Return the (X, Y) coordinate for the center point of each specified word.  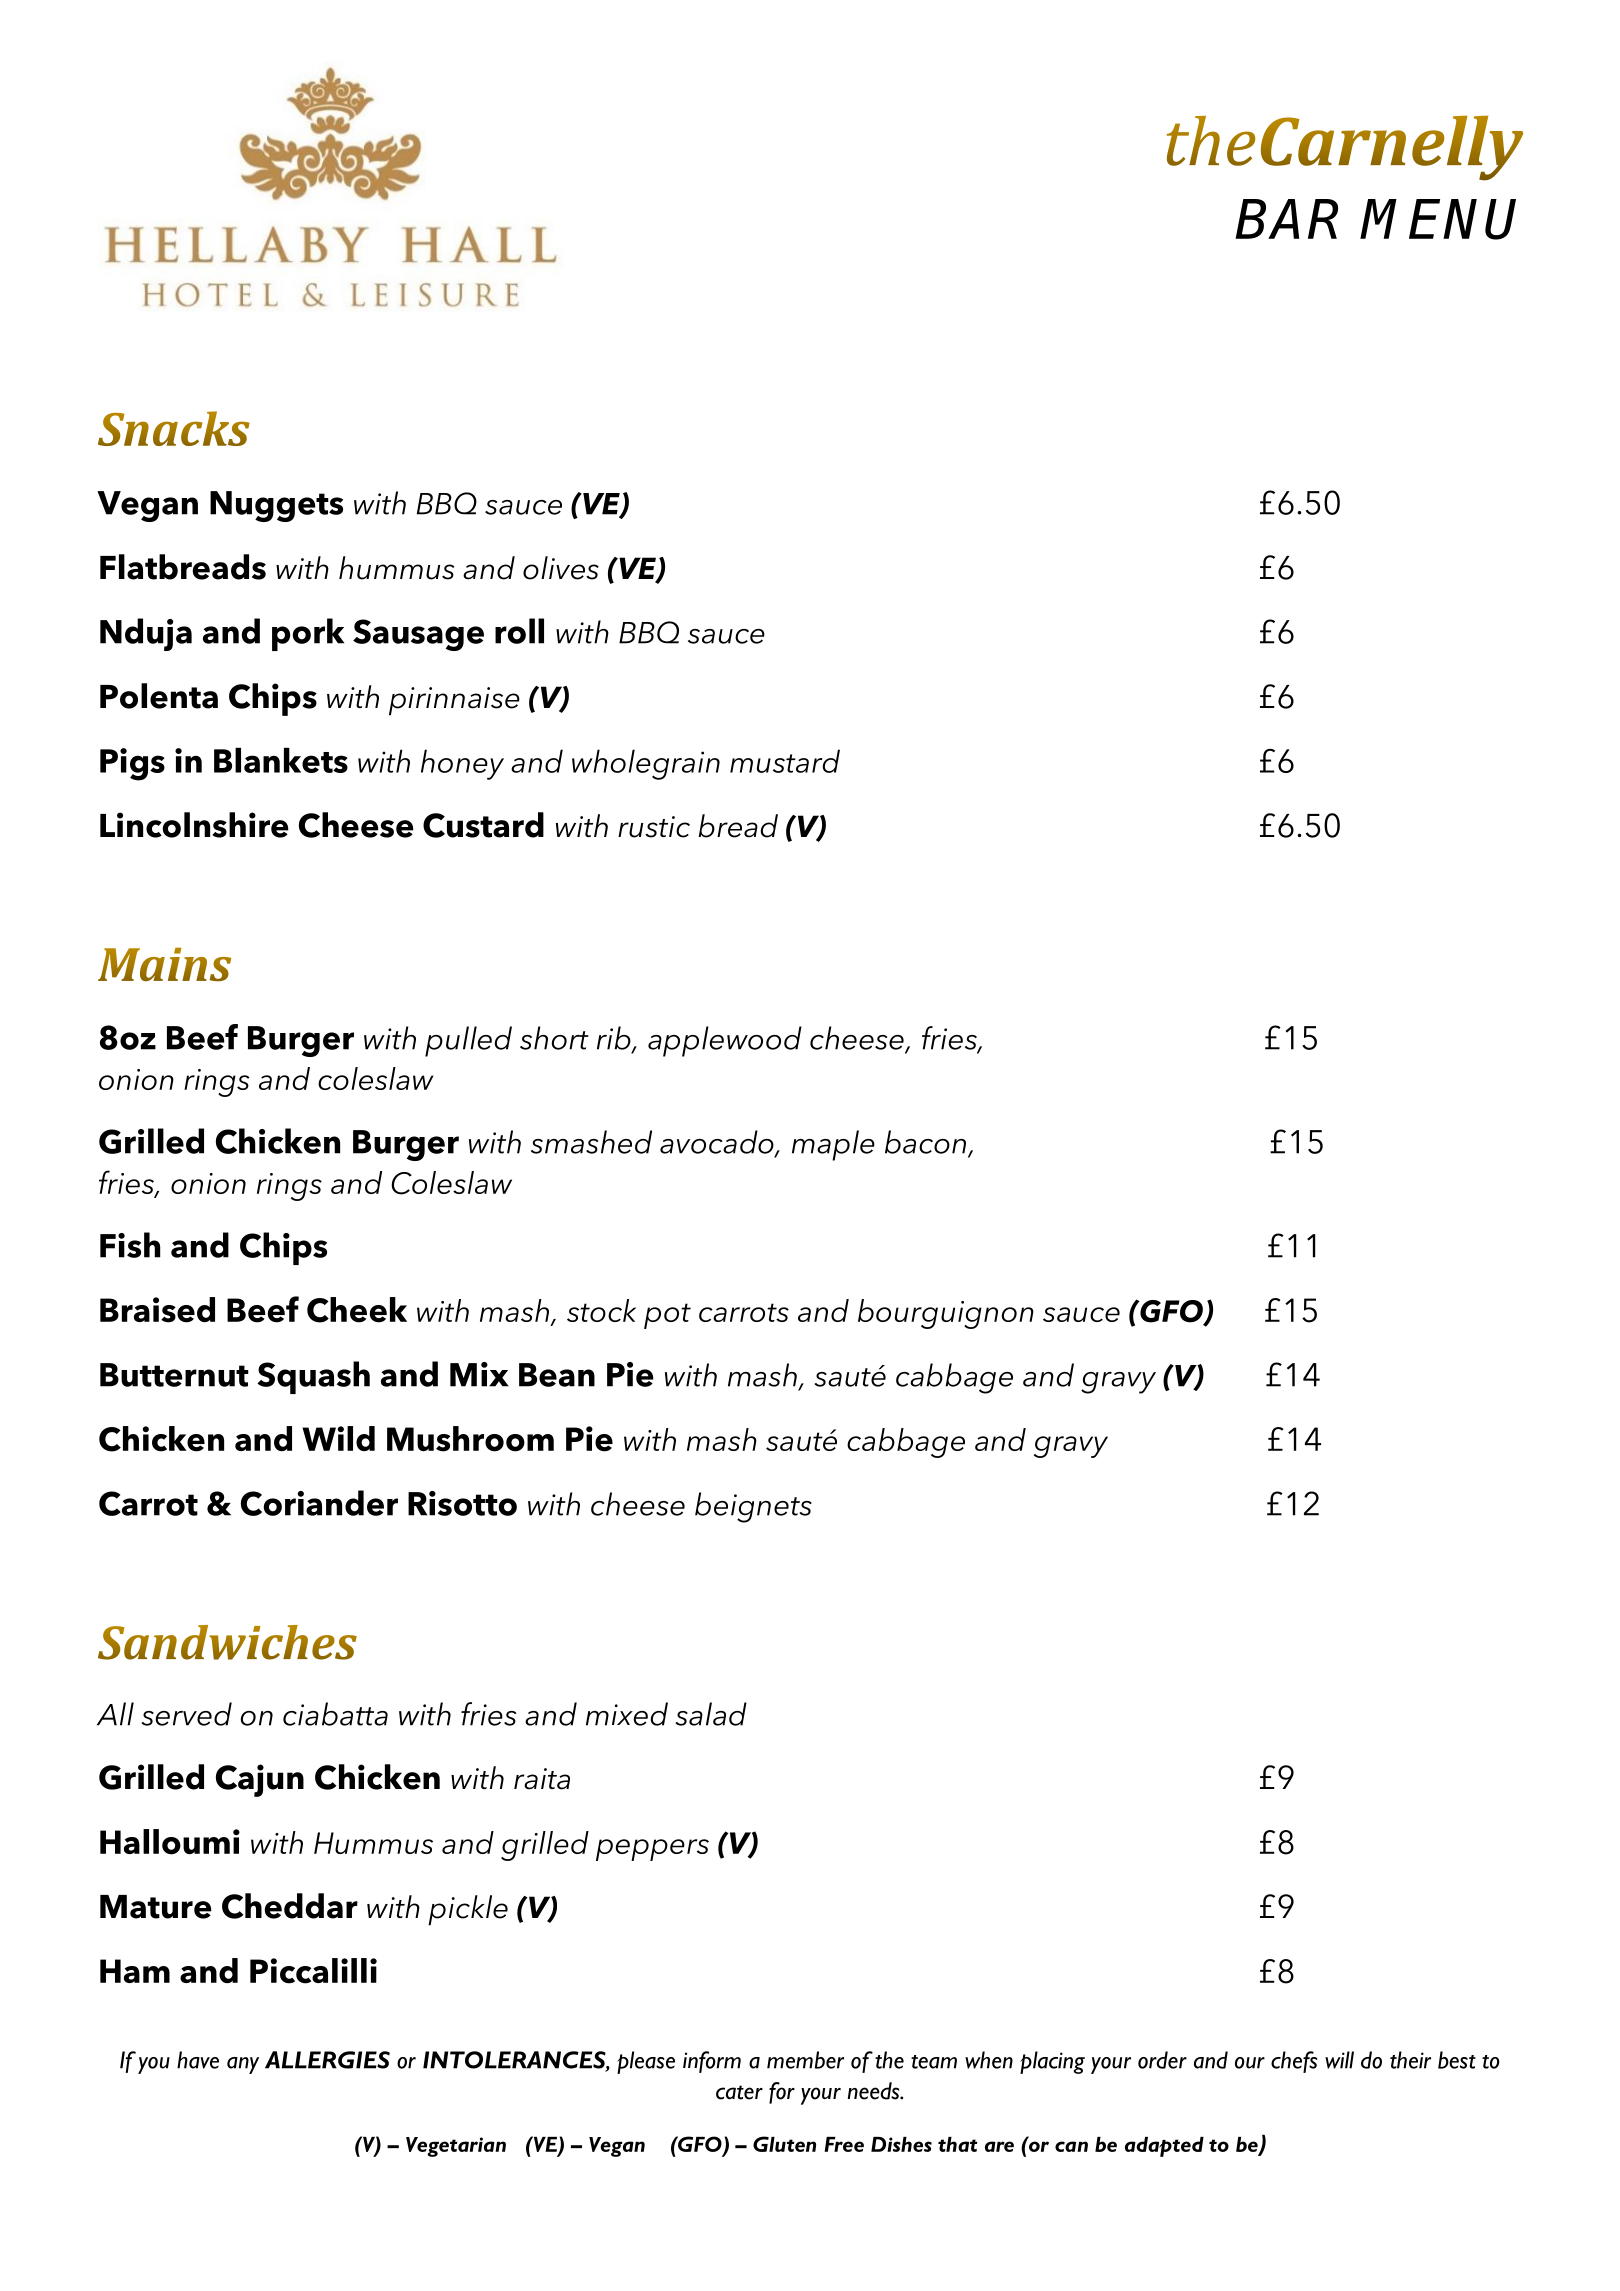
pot (667, 1316)
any (243, 2065)
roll (519, 631)
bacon (927, 1143)
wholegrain (646, 764)
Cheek (357, 1310)
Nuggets (276, 506)
